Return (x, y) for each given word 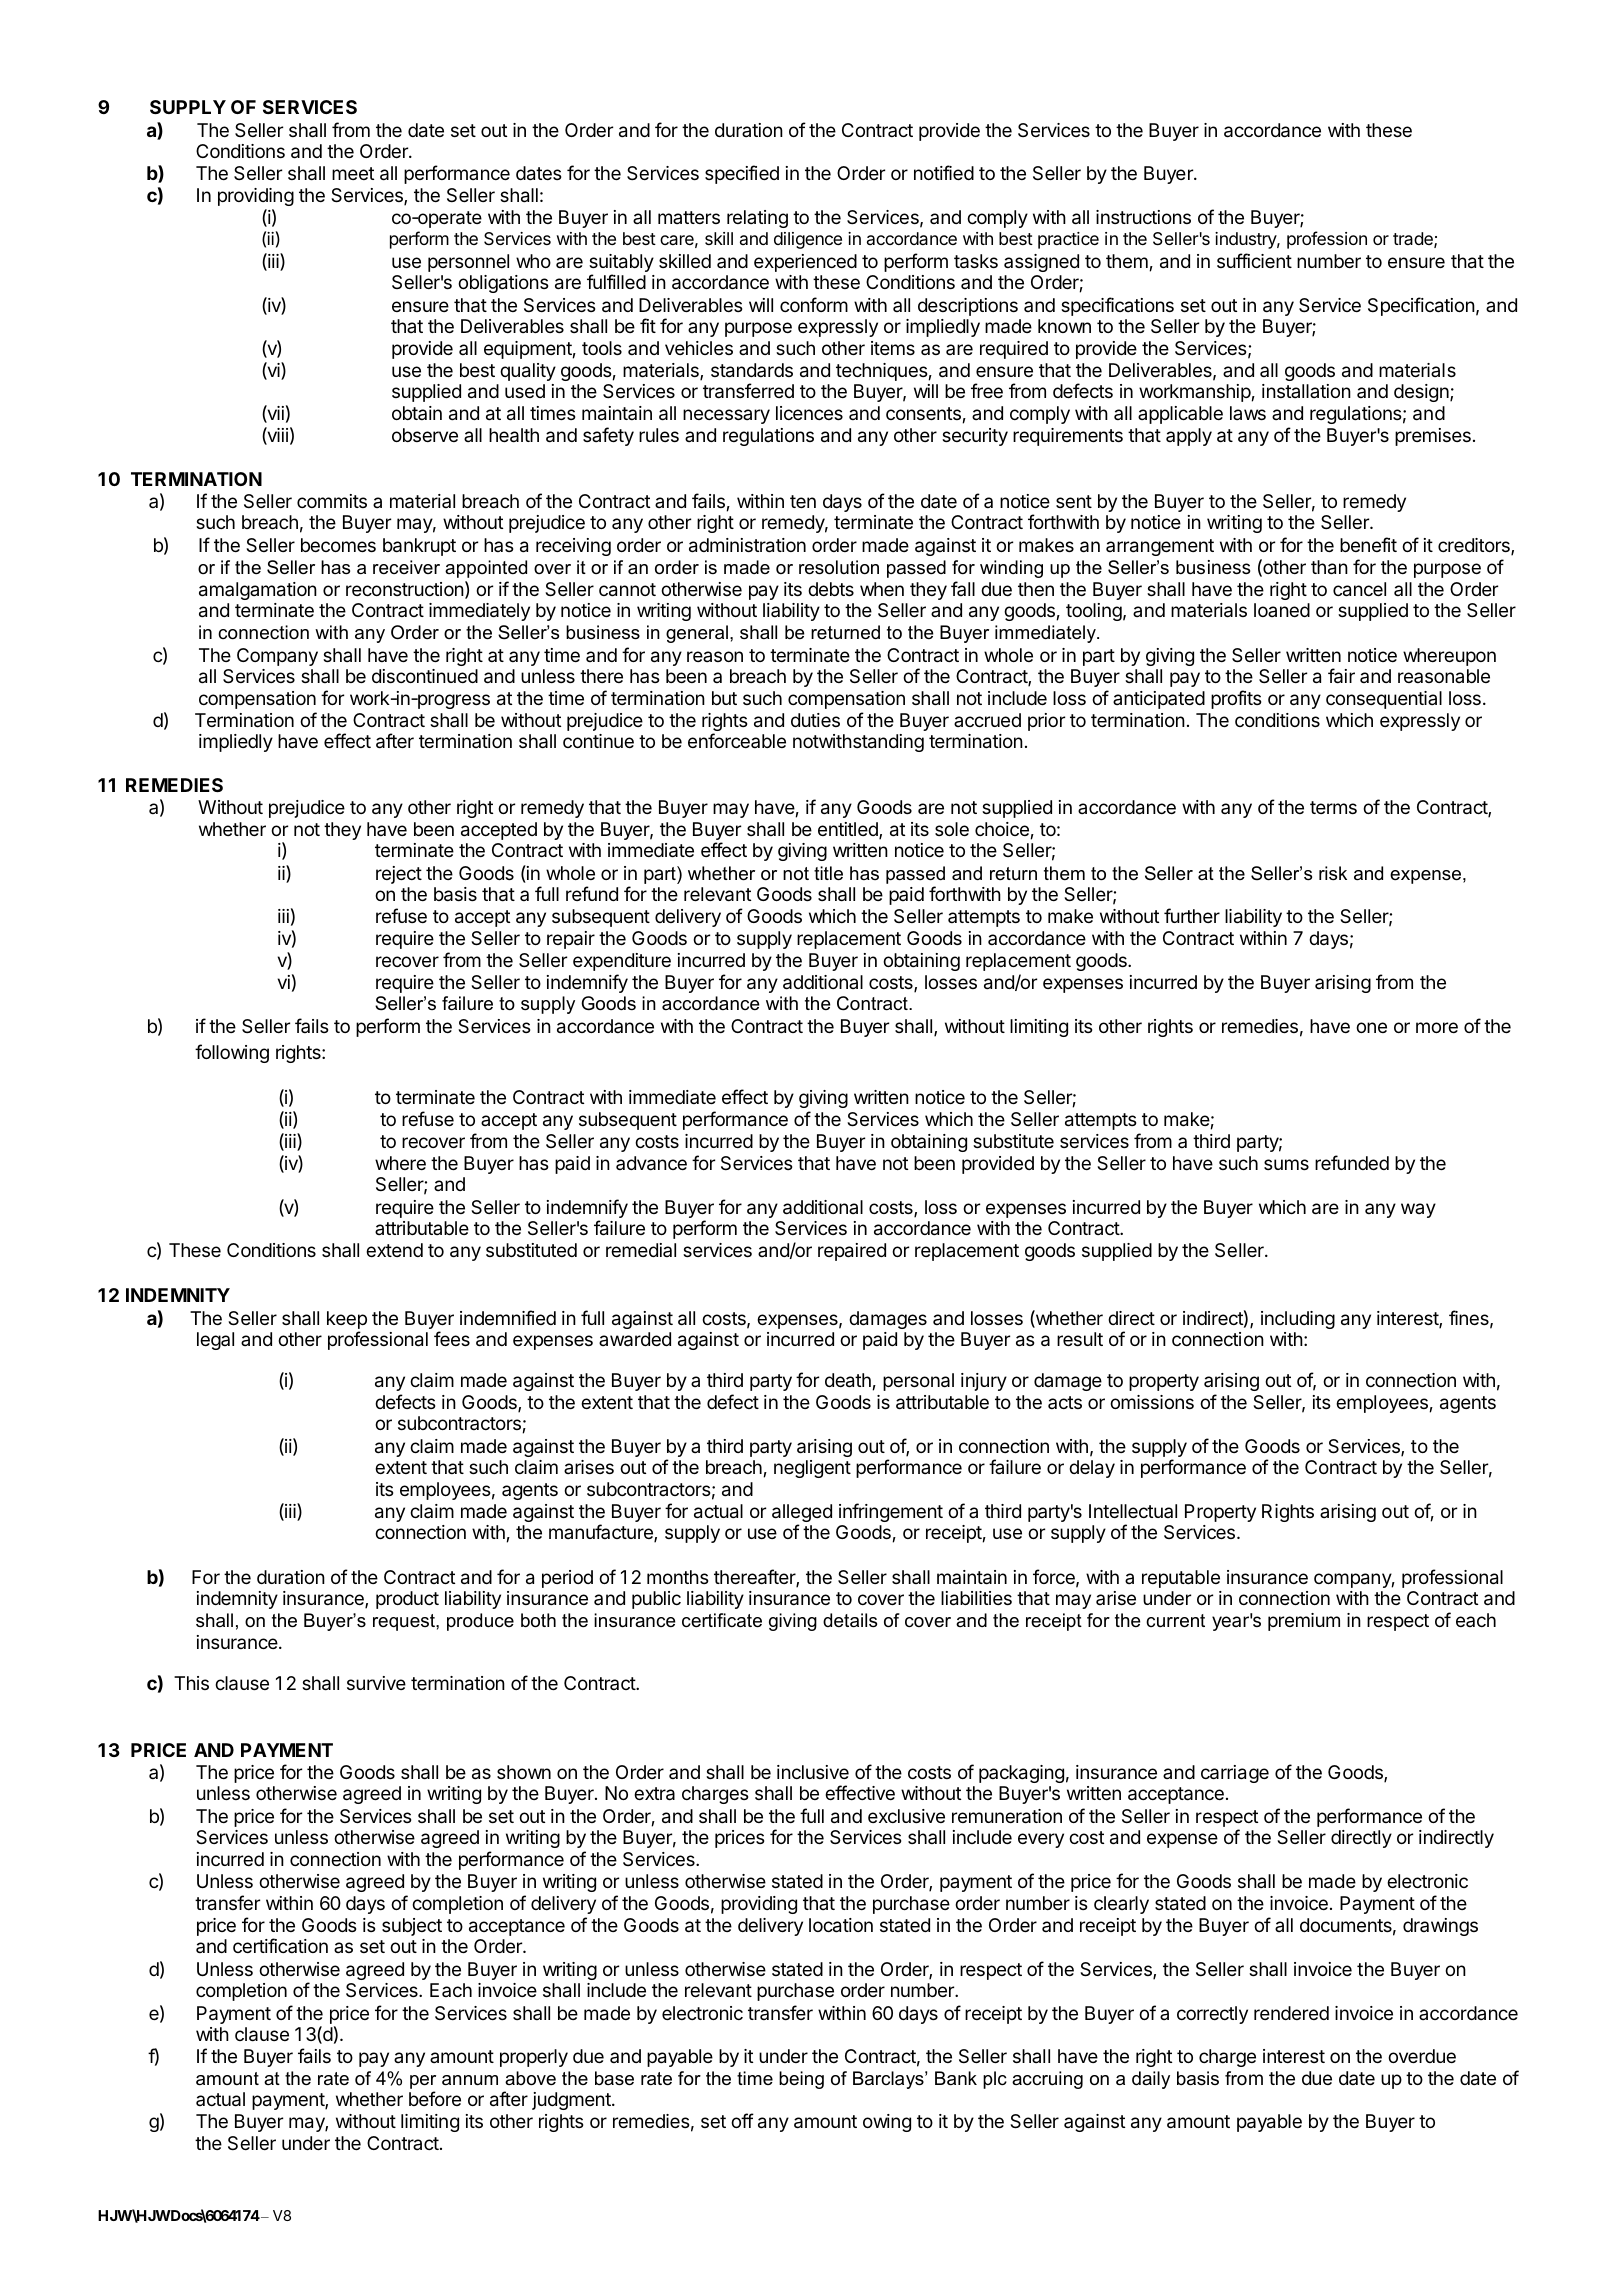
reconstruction (405, 589)
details (850, 1620)
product (407, 1600)
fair (1341, 676)
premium (1304, 1622)
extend (394, 1250)
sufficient (1254, 260)
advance (651, 1163)
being (801, 2080)
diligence (808, 240)
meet (353, 173)
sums (1286, 1164)
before (435, 2098)
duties (815, 720)
